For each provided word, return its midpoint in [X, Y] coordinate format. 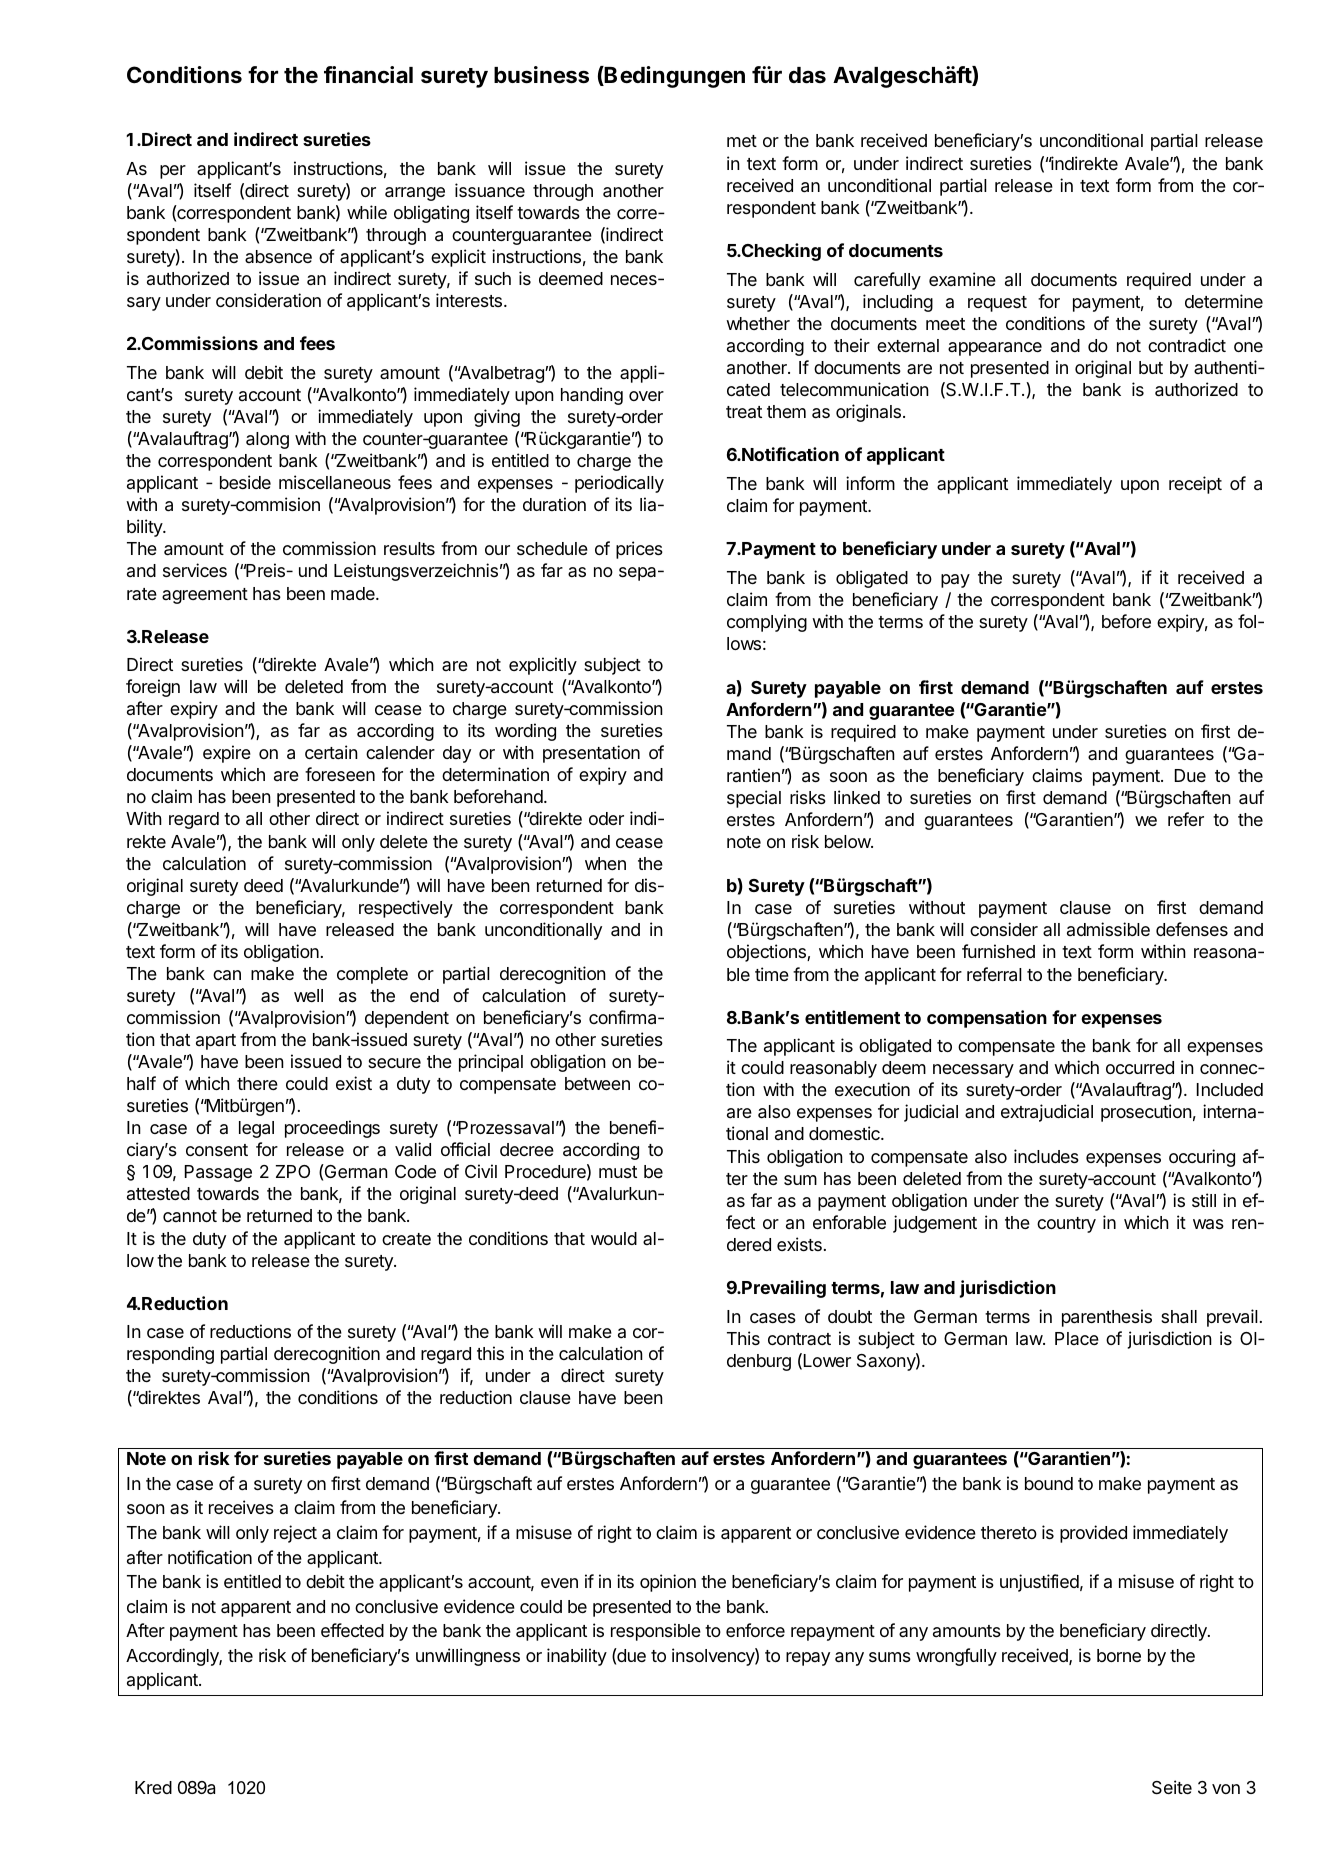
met [742, 141]
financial [368, 75]
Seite [1172, 1787]
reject [295, 1534]
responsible [656, 1632]
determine [1224, 301]
